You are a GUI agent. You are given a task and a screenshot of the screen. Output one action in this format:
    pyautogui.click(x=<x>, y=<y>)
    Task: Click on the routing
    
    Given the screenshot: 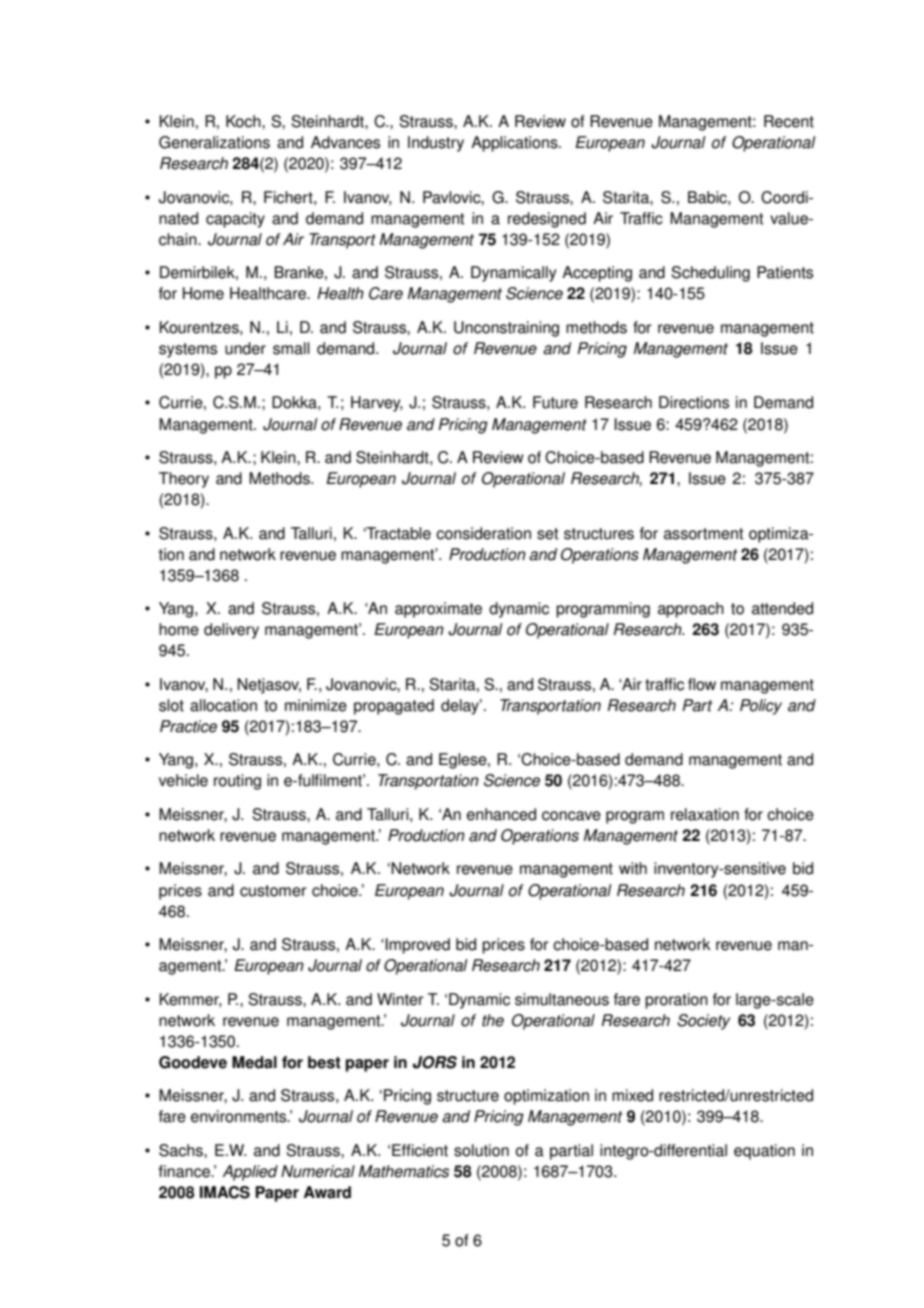 What is the action you would take?
    pyautogui.click(x=237, y=782)
